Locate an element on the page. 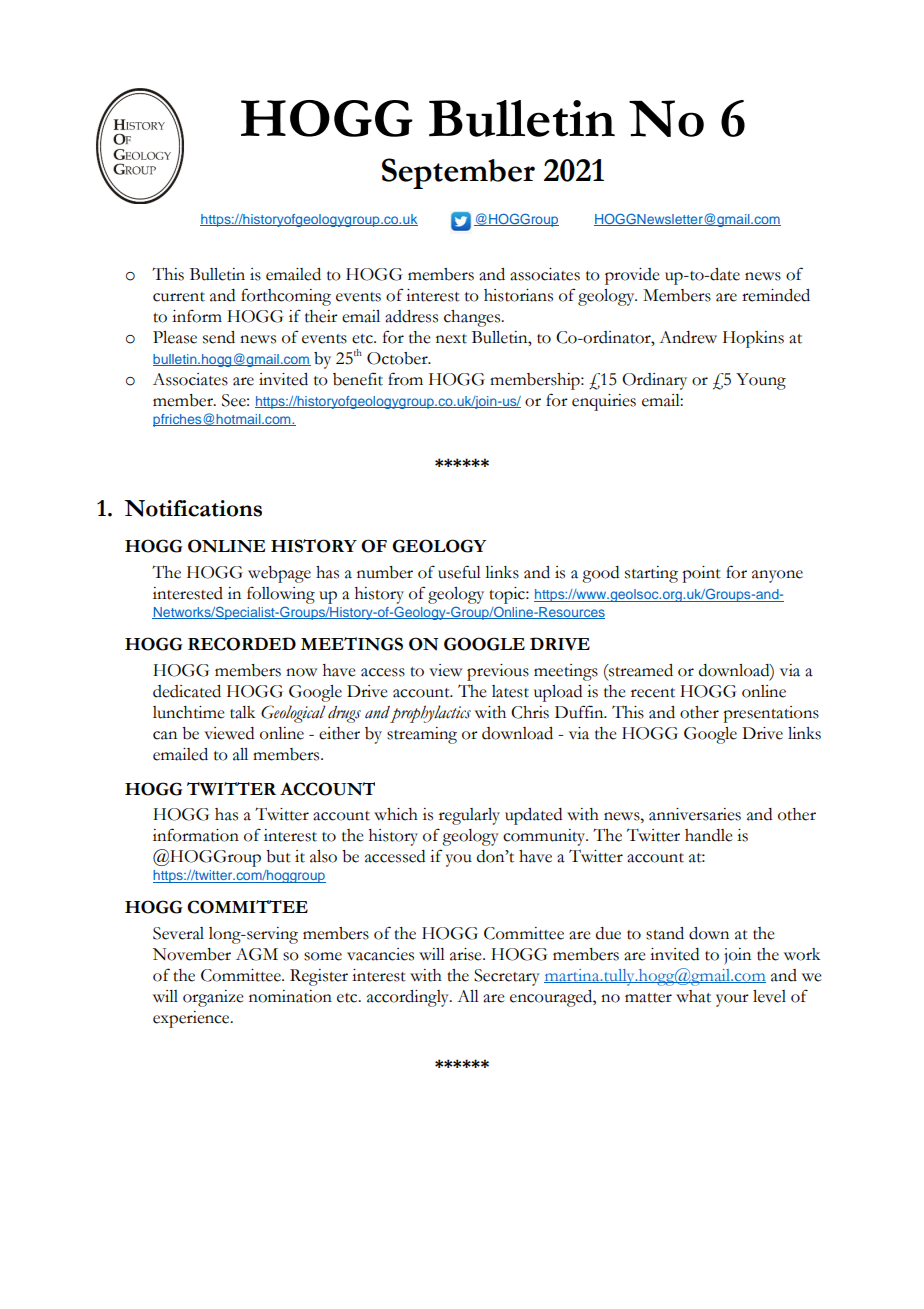  useful is located at coordinates (459, 572).
